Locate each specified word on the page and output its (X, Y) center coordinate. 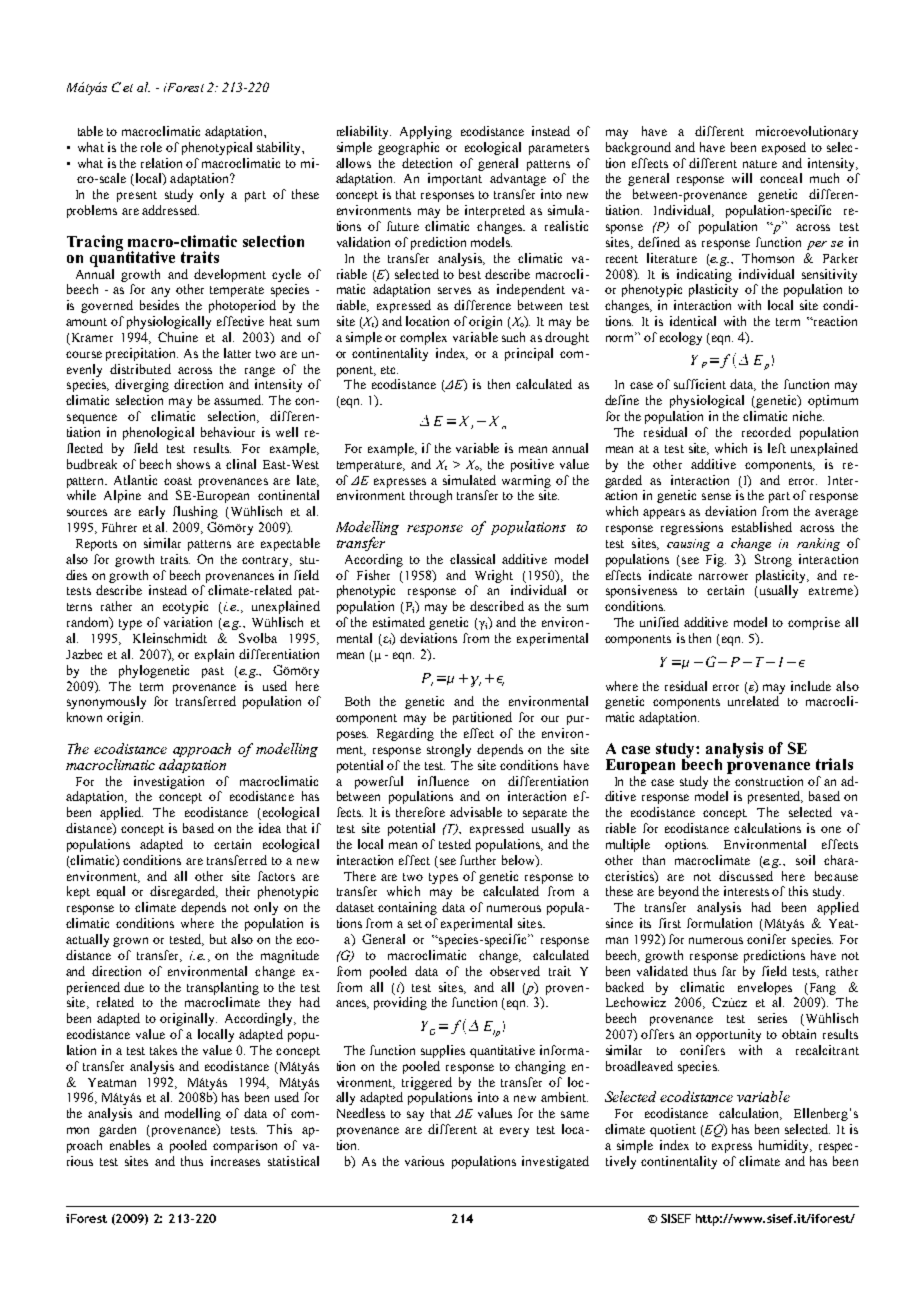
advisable (476, 812)
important (455, 179)
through (431, 496)
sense (716, 496)
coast (178, 481)
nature (760, 164)
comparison (245, 1146)
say (415, 1116)
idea (270, 828)
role (151, 147)
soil (805, 860)
